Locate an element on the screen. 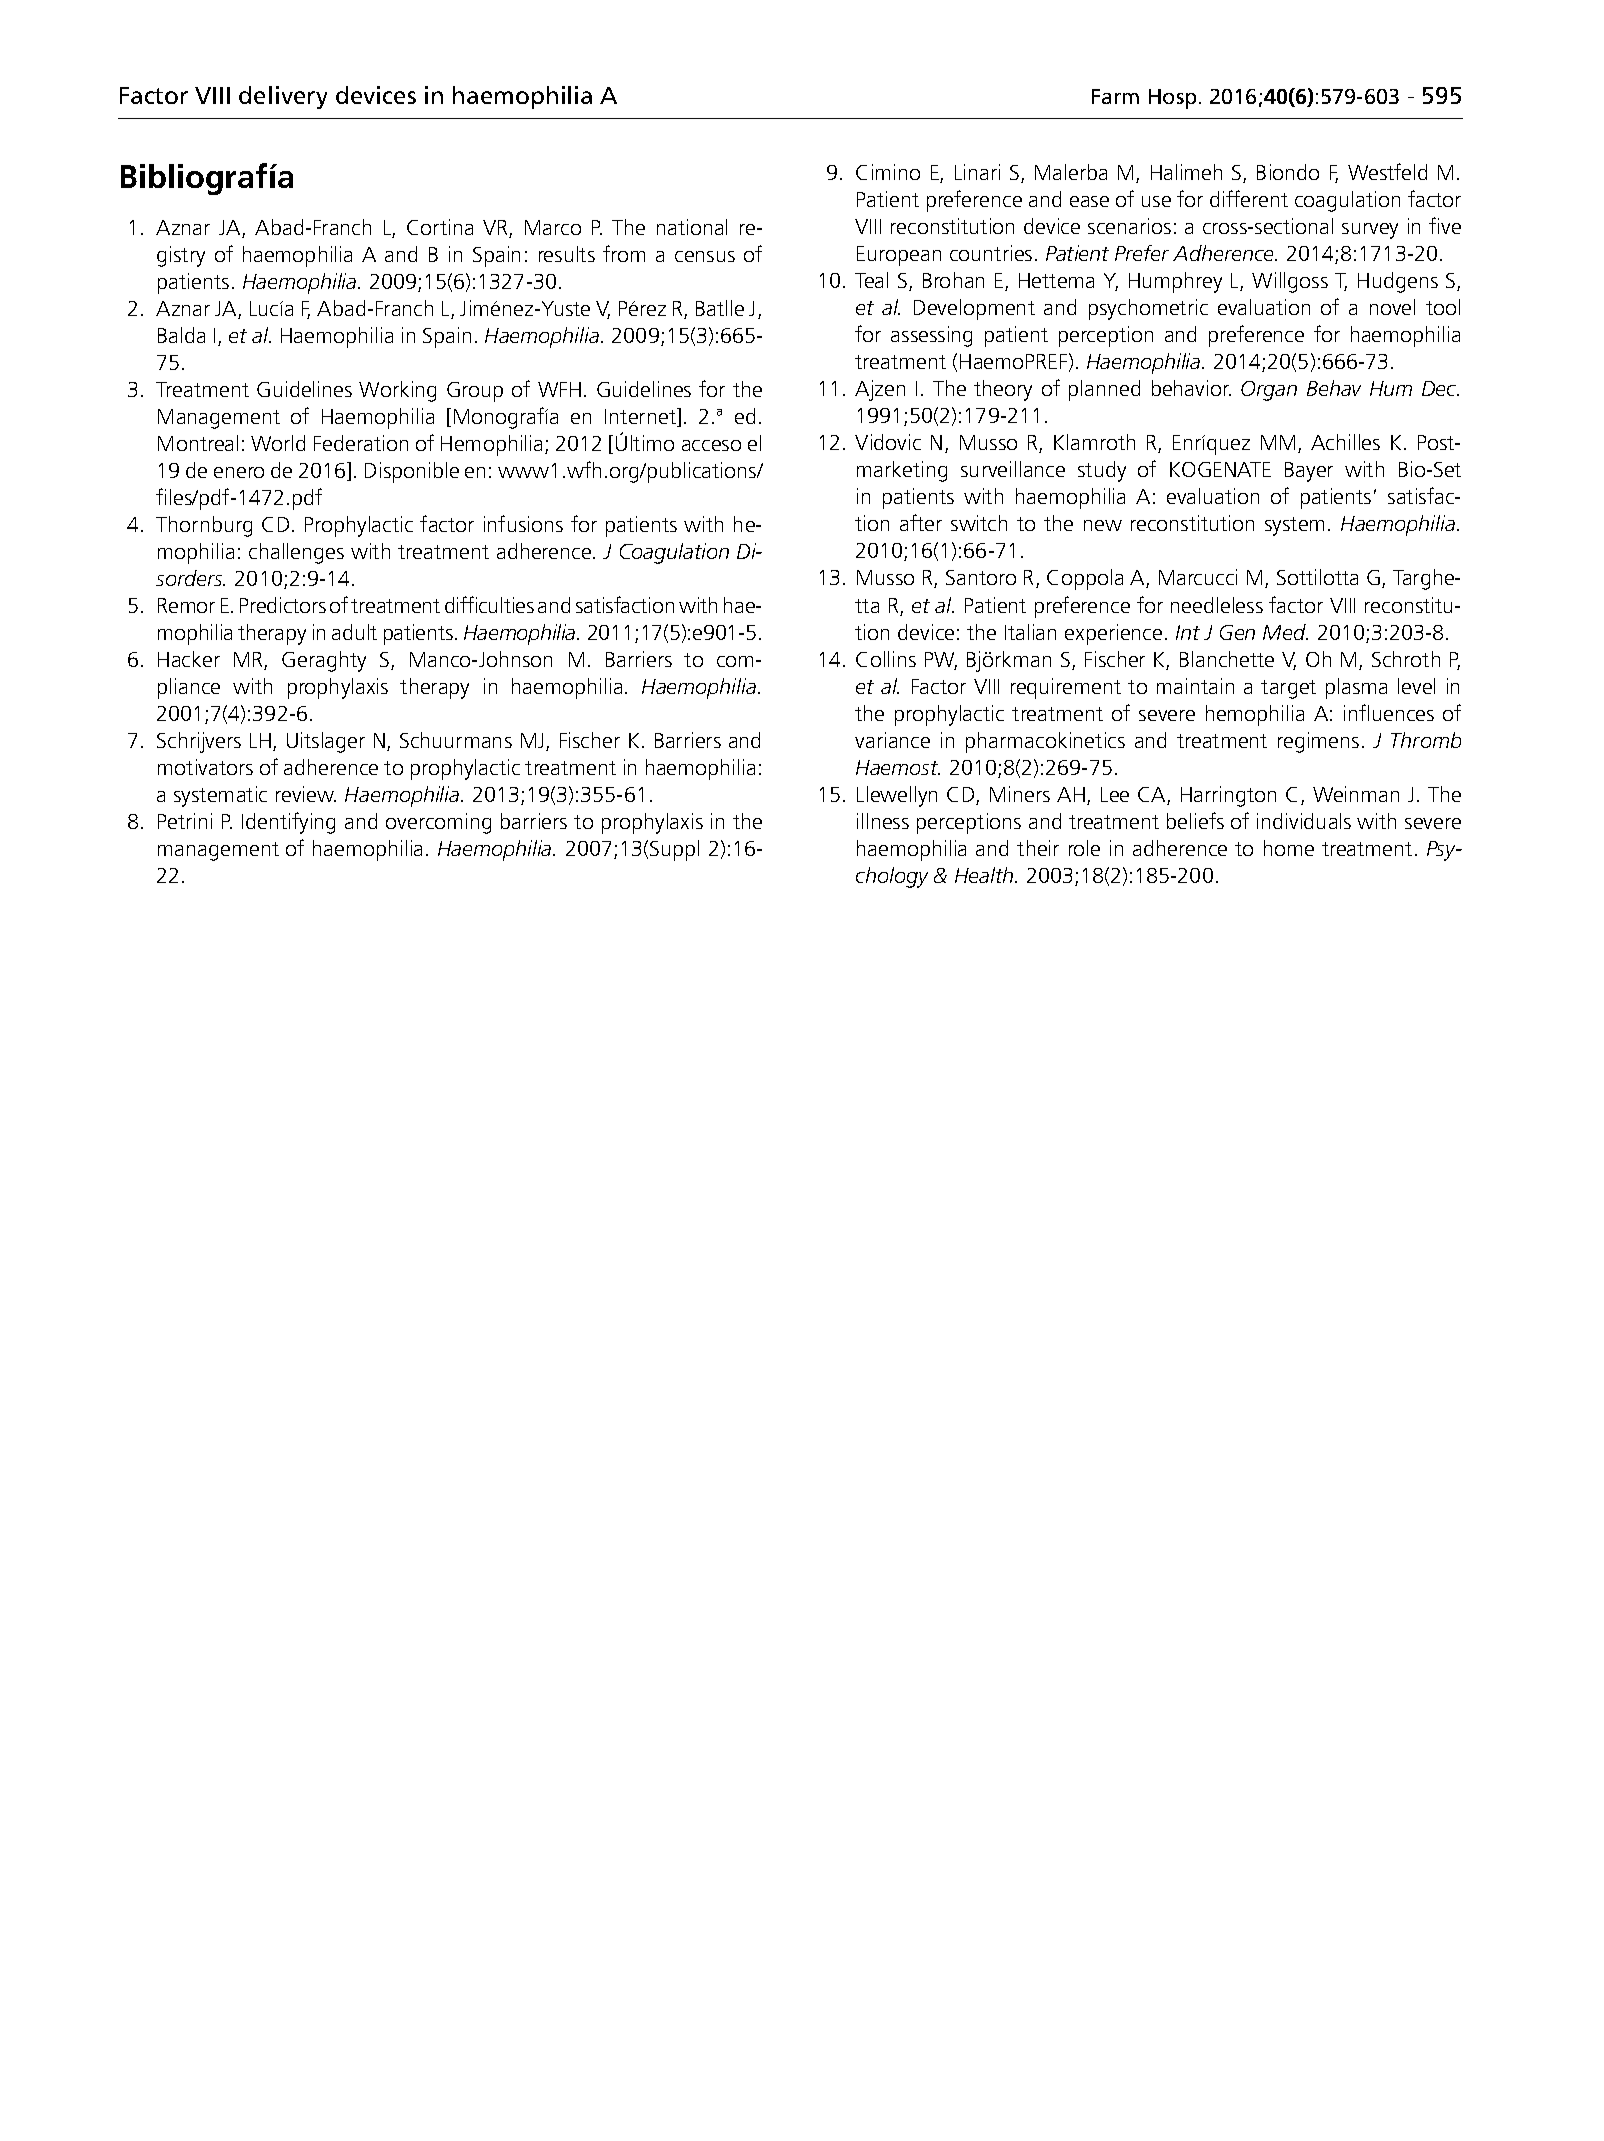 The height and width of the screenshot is (2141, 1604). Bayer is located at coordinates (1309, 472).
